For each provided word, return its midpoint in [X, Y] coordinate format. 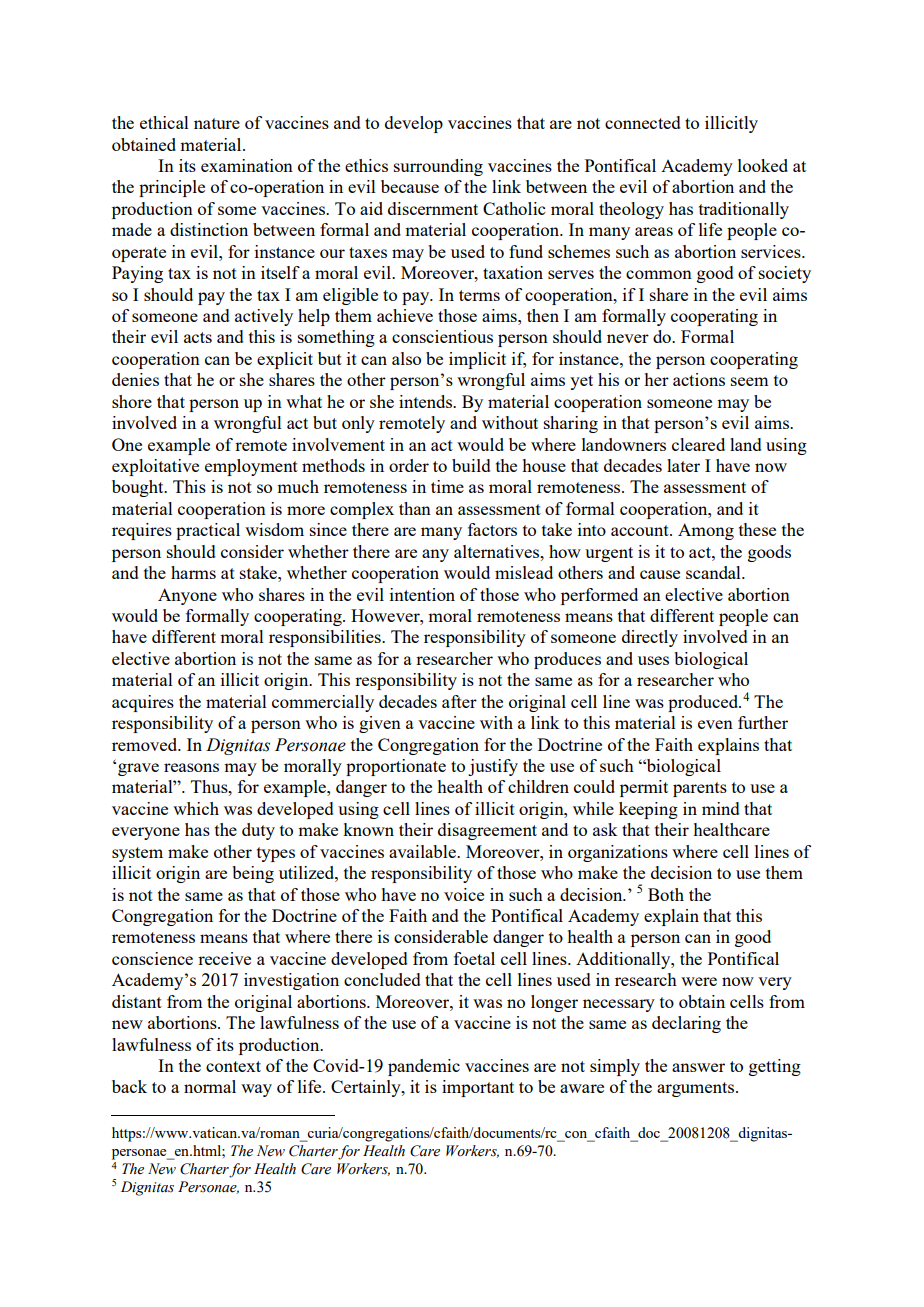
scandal [714, 572]
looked [763, 165]
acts [198, 337]
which [196, 808]
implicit [477, 360]
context [233, 1066]
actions [699, 379]
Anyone [187, 596]
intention [422, 594]
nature [217, 123]
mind [721, 808]
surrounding [438, 167]
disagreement [487, 831]
